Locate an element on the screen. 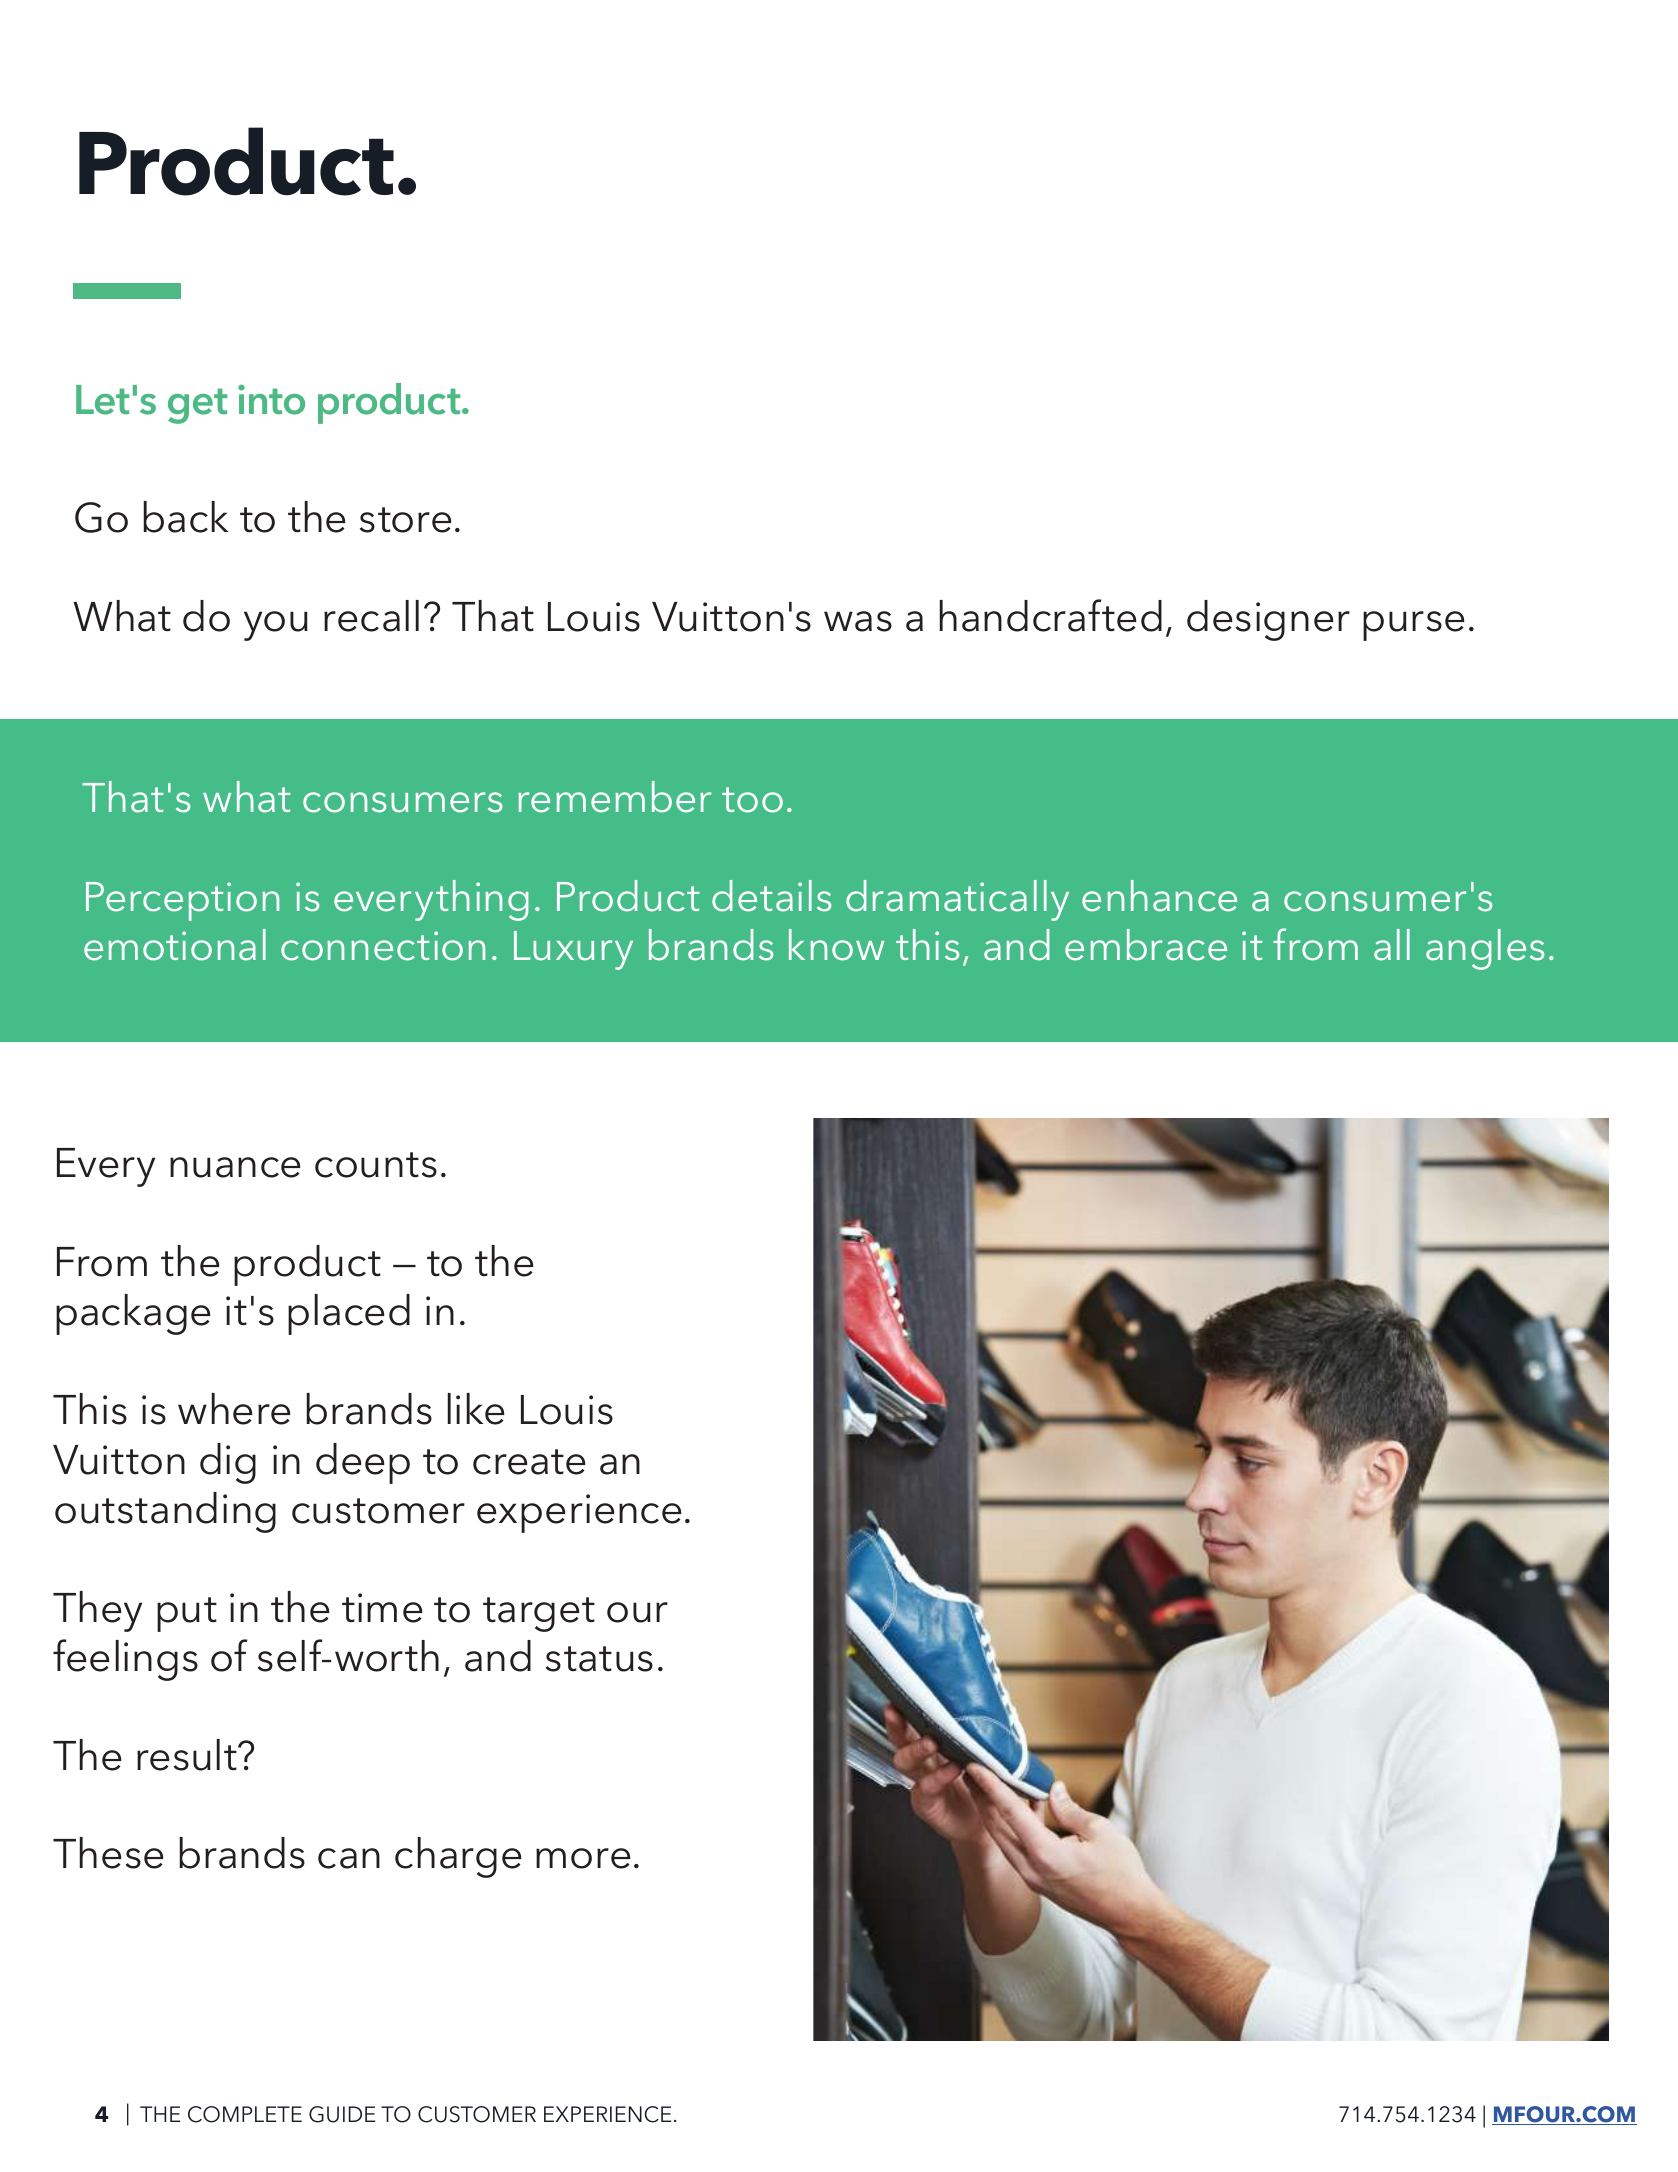 This screenshot has height=2172, width=1678. put is located at coordinates (187, 1614).
